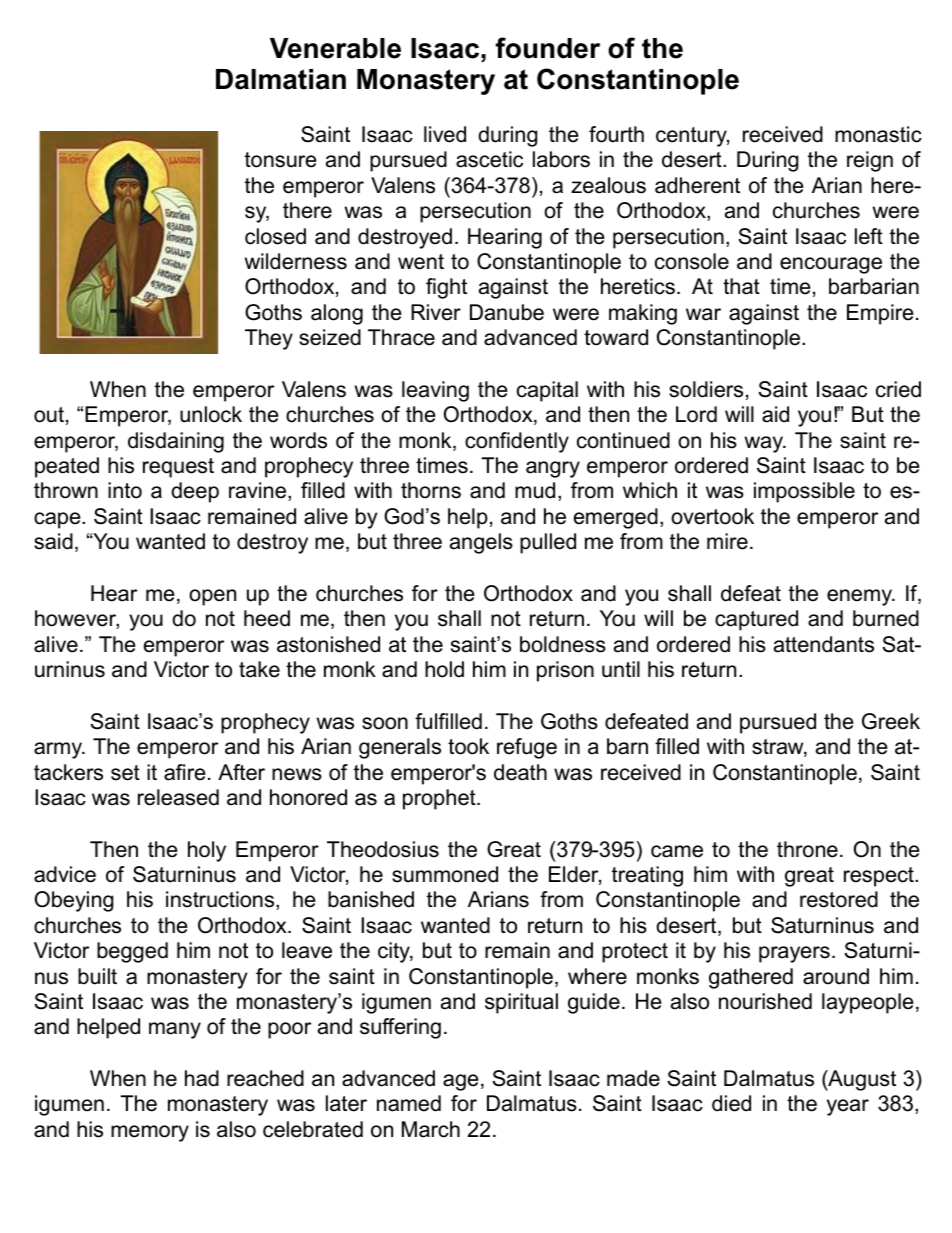  What do you see at coordinates (891, 721) in the page?
I see `Greek` at bounding box center [891, 721].
